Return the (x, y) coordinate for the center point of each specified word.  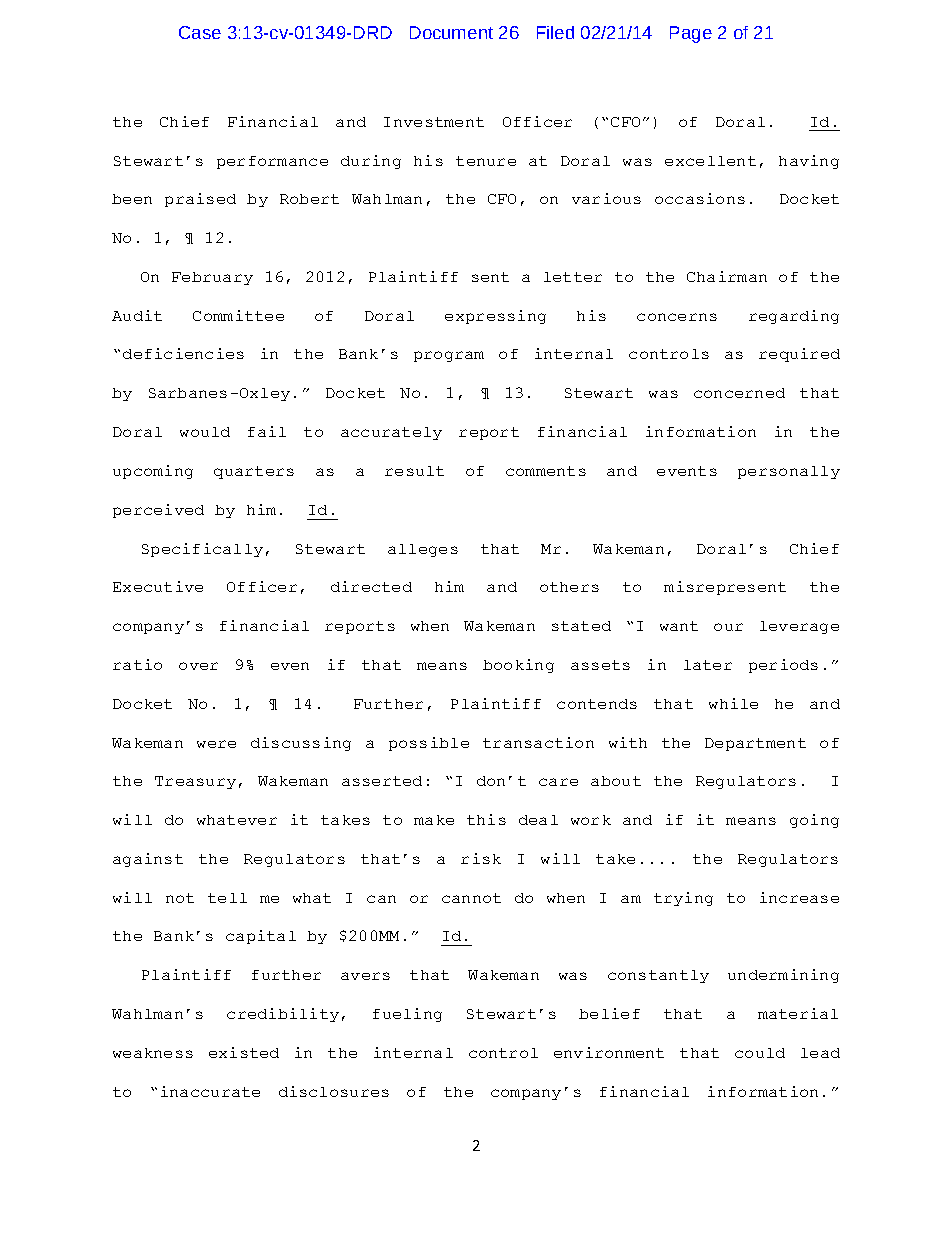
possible (429, 744)
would (205, 432)
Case (200, 32)
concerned (739, 393)
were (216, 744)
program (449, 356)
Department (755, 744)
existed (244, 1052)
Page (691, 34)
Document (451, 32)
